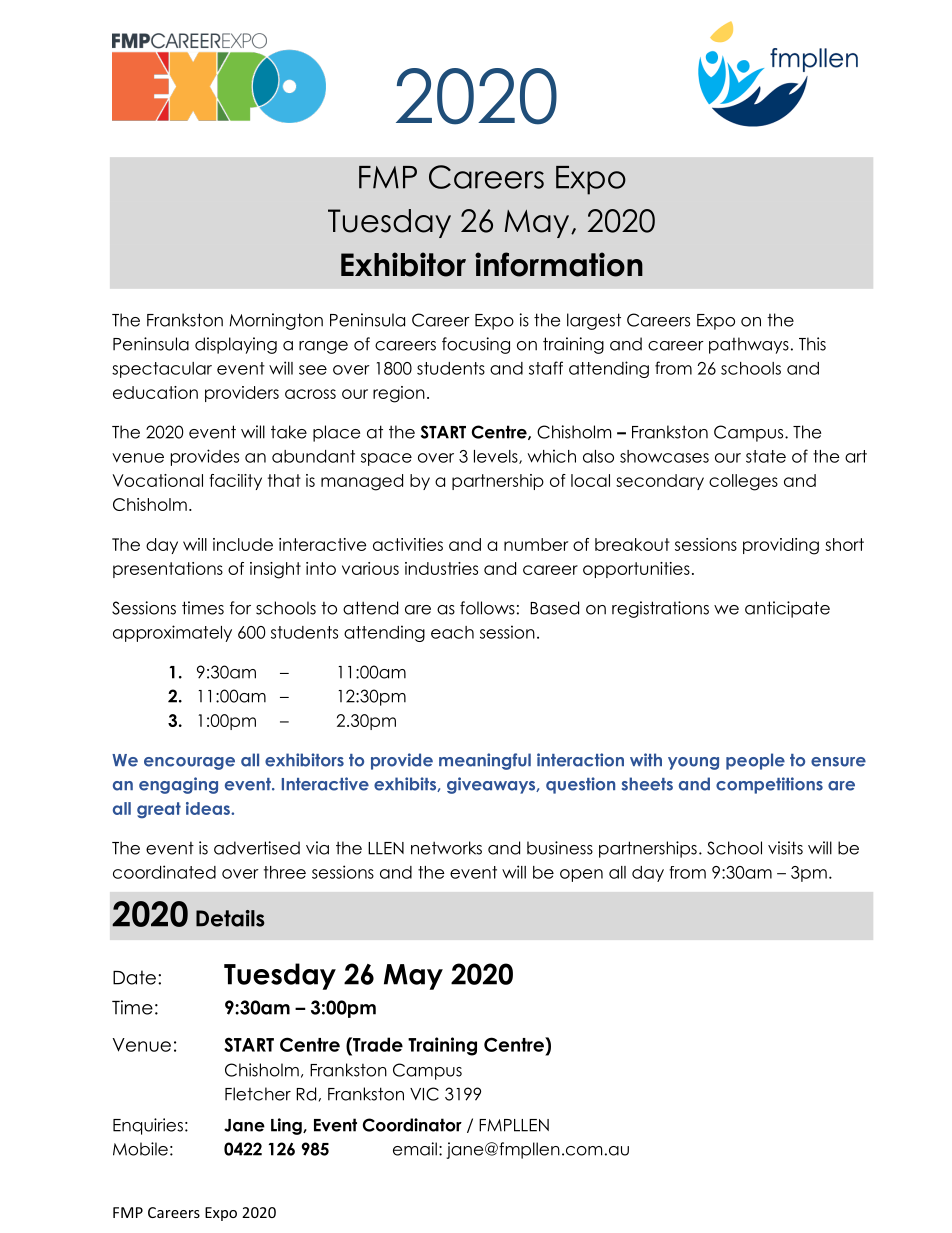  I want to click on information, so click(559, 264).
